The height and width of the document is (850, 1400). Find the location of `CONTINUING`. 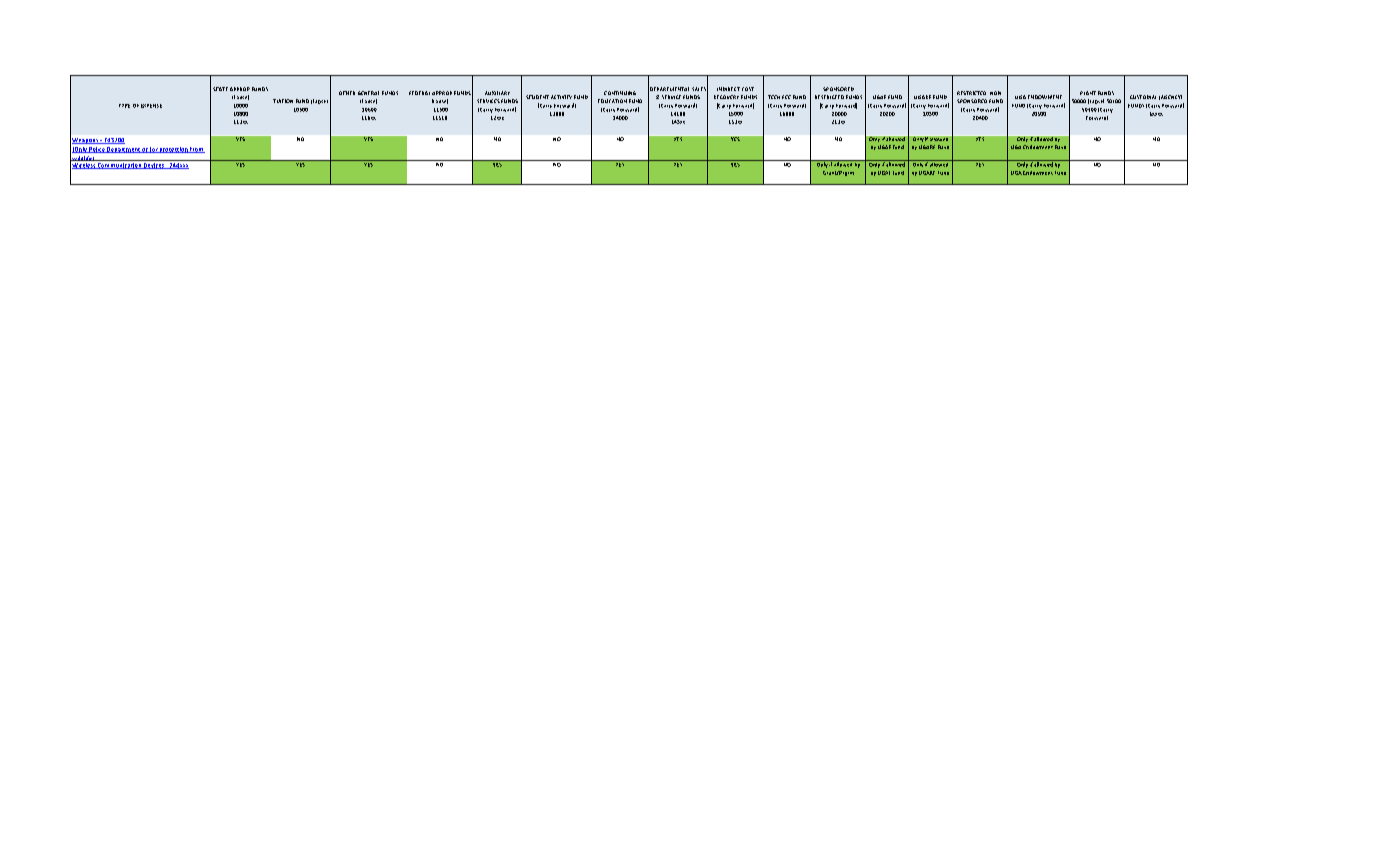

CONTINUING is located at coordinates (620, 93).
